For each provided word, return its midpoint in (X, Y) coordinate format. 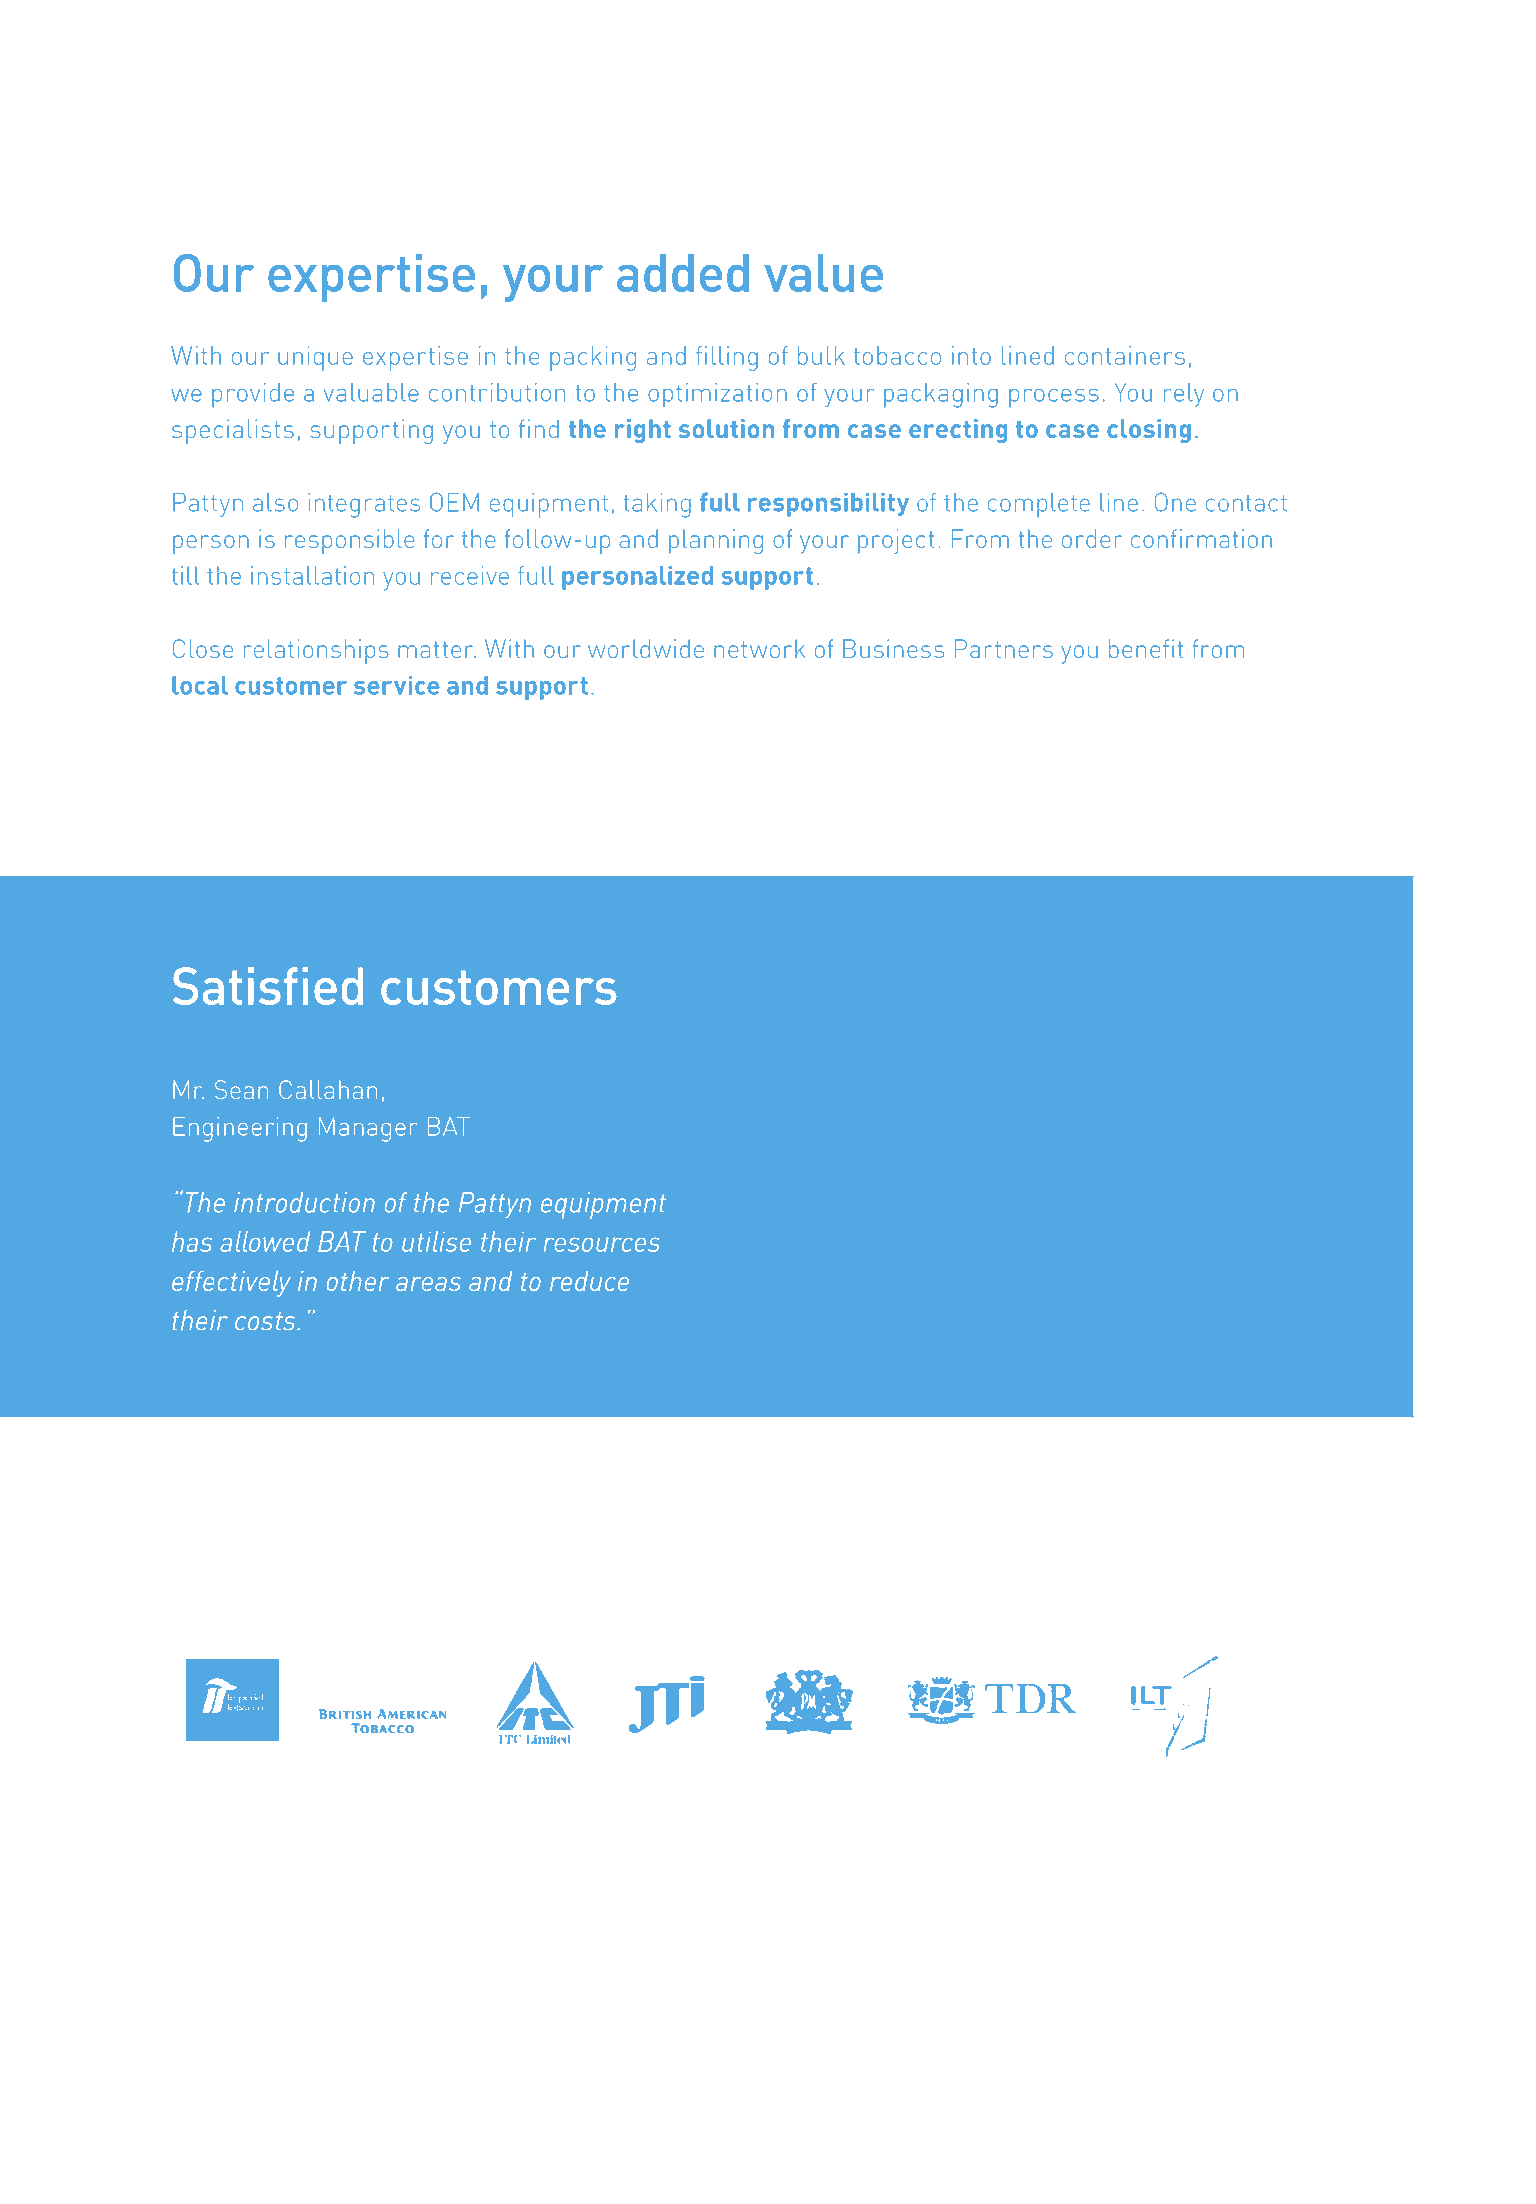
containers (1125, 355)
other (358, 1281)
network (759, 648)
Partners (1004, 648)
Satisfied (268, 986)
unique (315, 358)
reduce (589, 1281)
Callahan (328, 1089)
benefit (1146, 648)
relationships (316, 651)
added (683, 273)
